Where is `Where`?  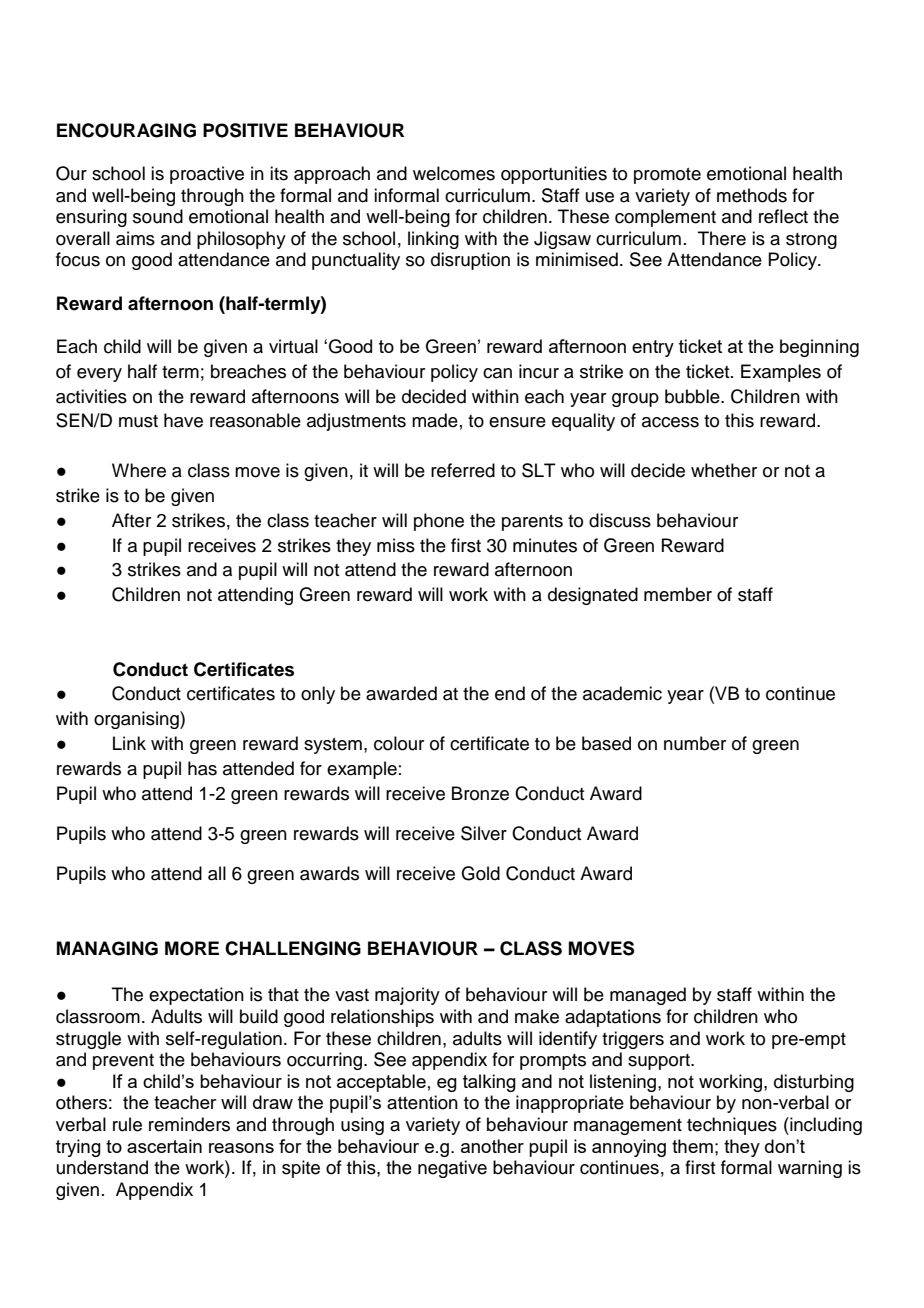
Where is located at coordinates (139, 470).
